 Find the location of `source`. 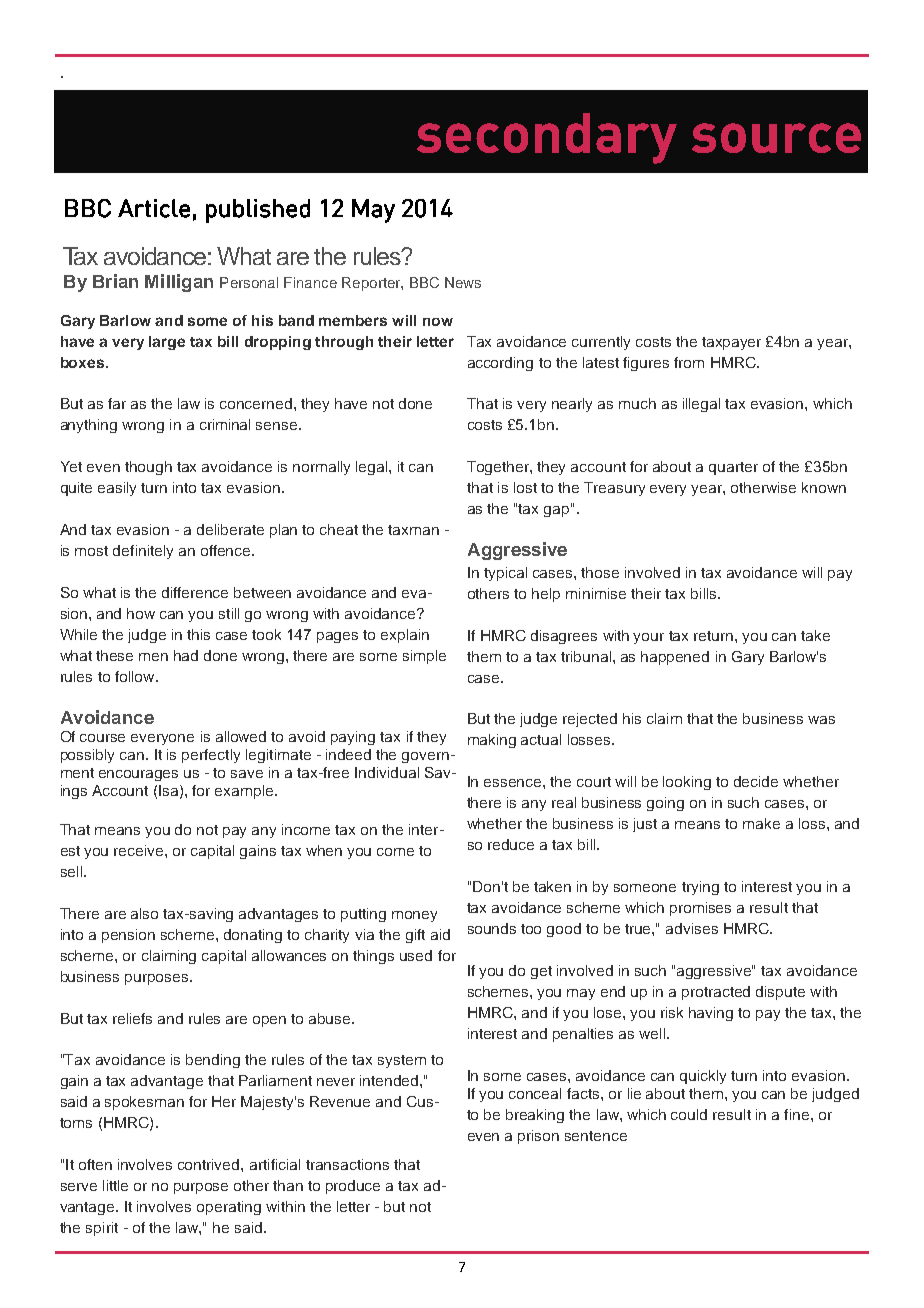

source is located at coordinates (776, 138).
